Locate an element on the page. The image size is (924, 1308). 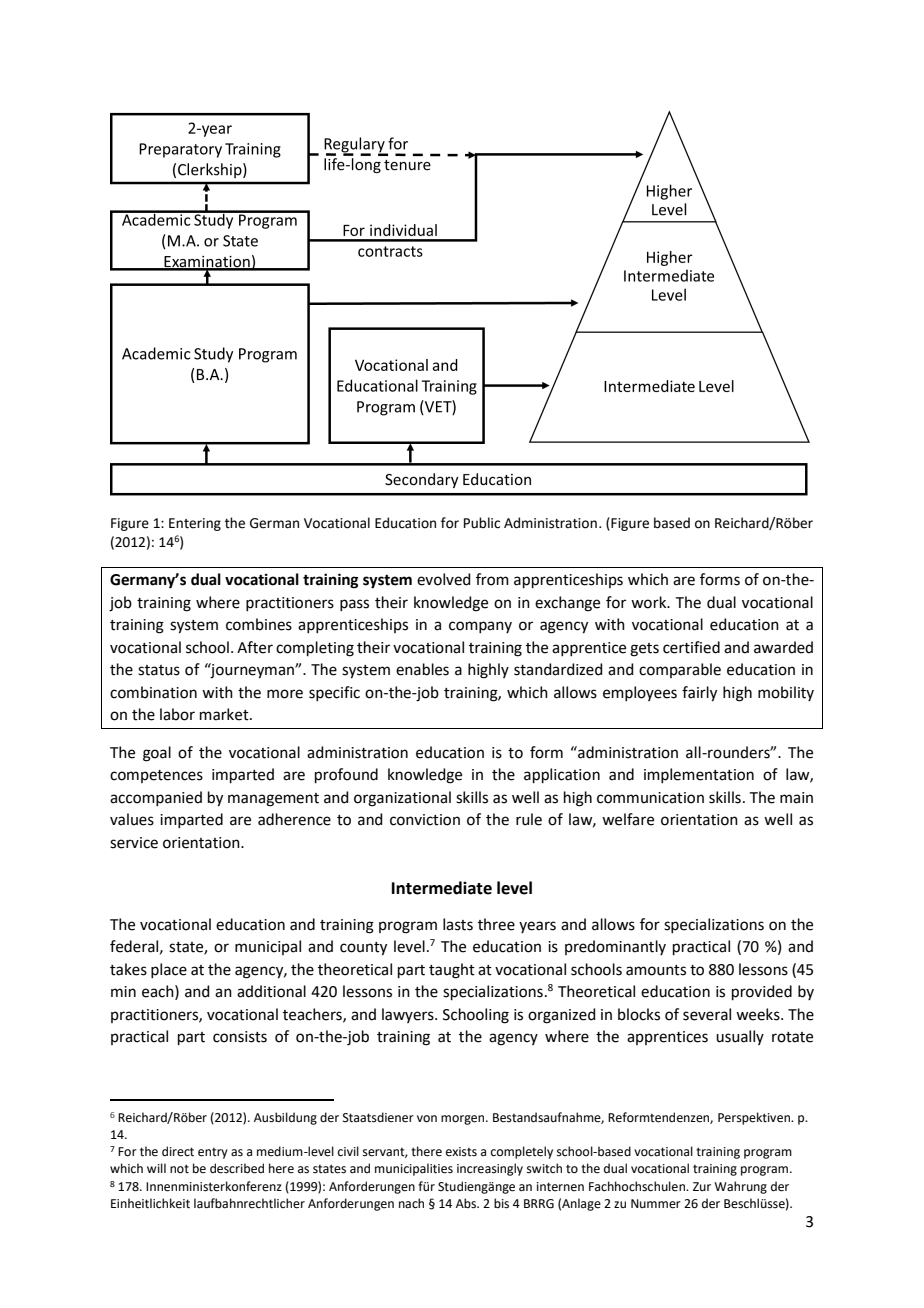
consists is located at coordinates (240, 1037).
